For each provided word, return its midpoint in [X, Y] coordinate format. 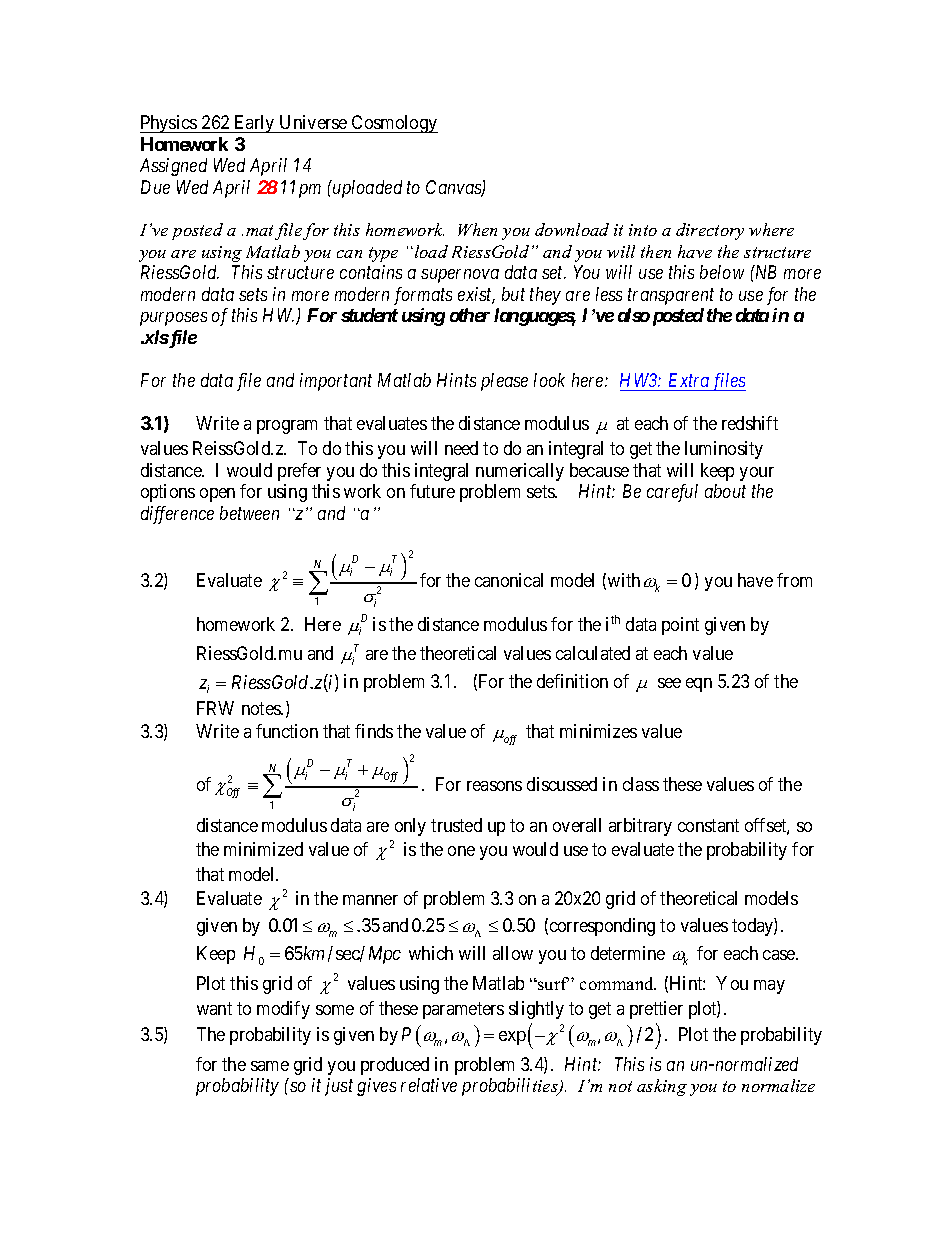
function [287, 731]
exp [512, 1038]
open [217, 495]
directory [710, 231]
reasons [494, 786]
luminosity [724, 450]
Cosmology [394, 124]
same [270, 1066]
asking [662, 1087]
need [461, 448]
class [641, 784]
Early [254, 124]
